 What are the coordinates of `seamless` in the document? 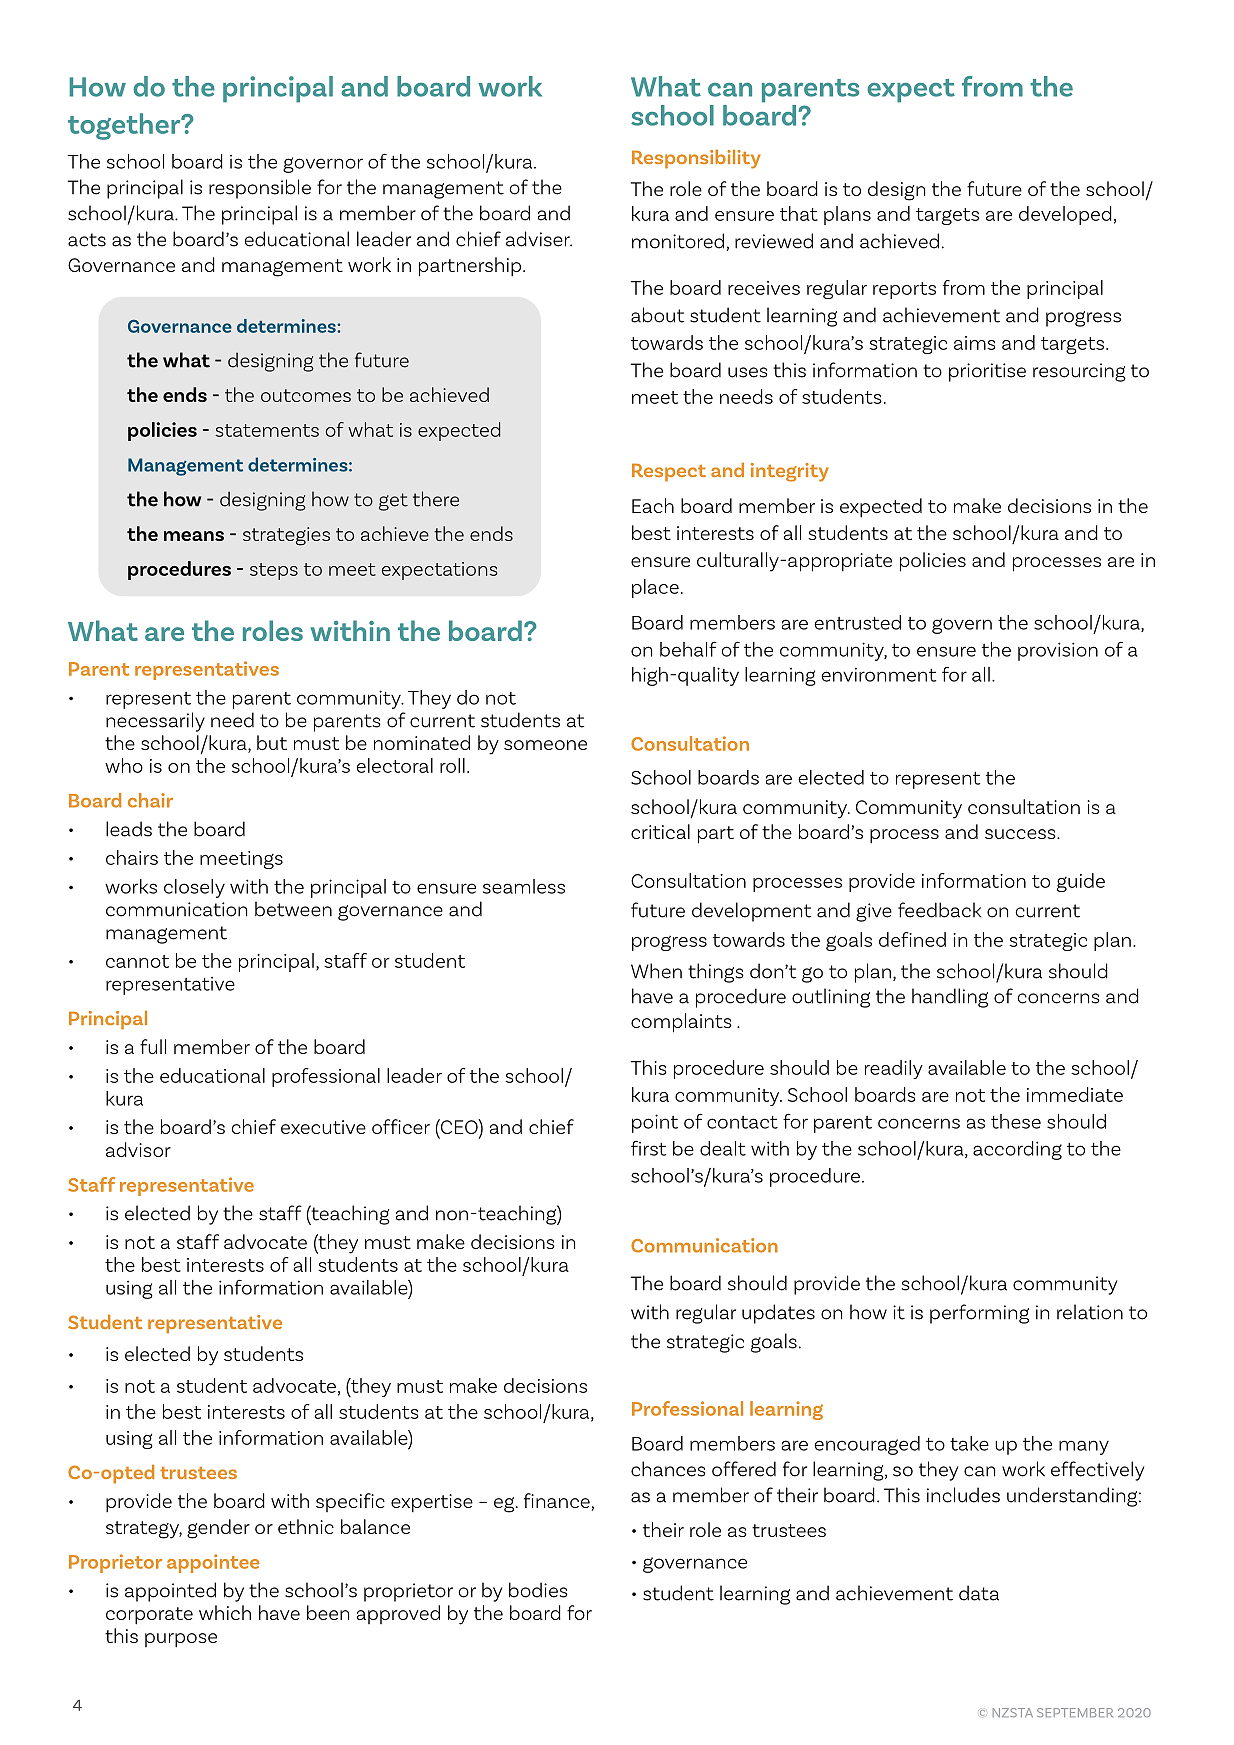 It's located at (524, 886).
